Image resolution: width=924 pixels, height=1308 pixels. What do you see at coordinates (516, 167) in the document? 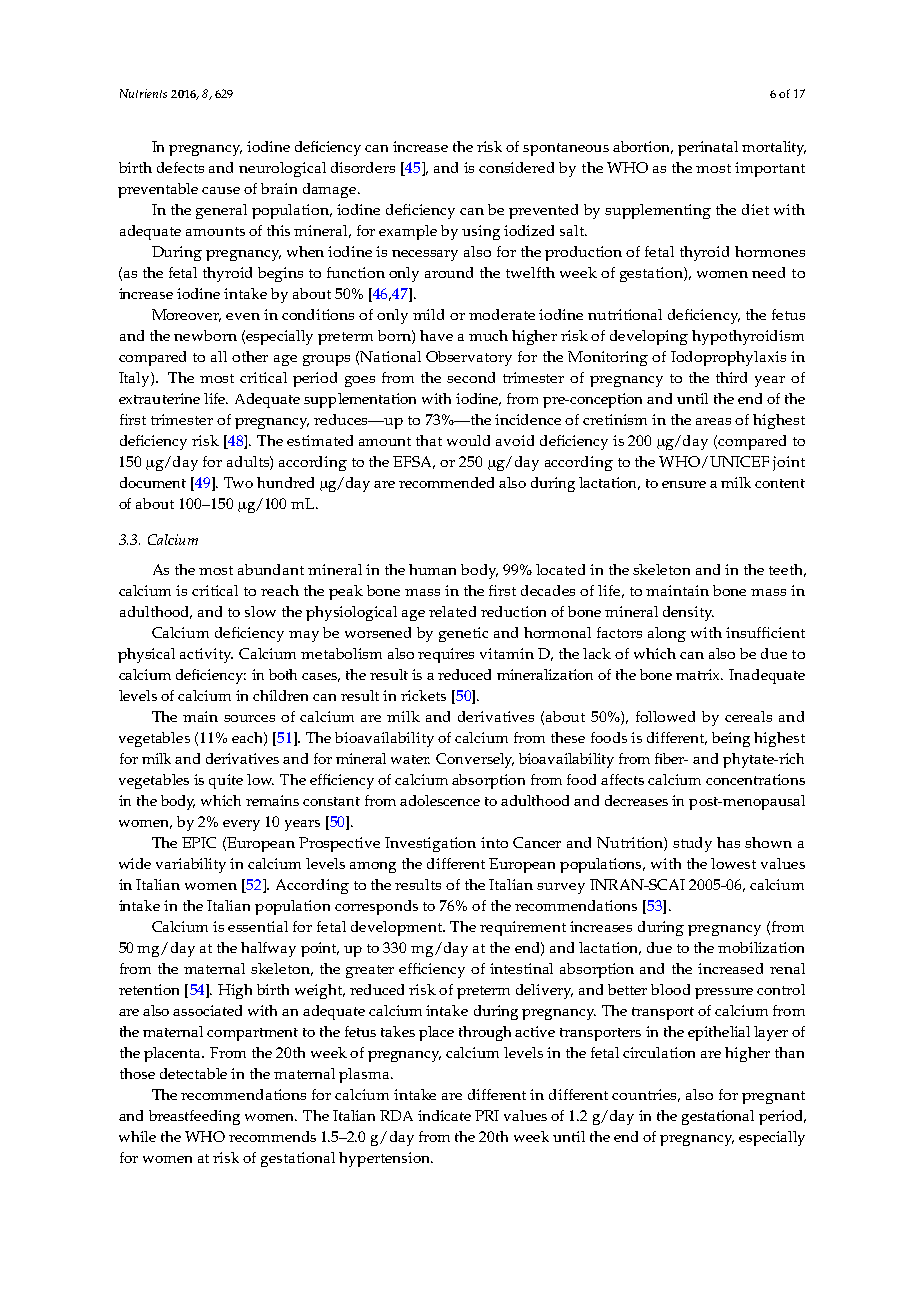
I see `considered` at bounding box center [516, 167].
